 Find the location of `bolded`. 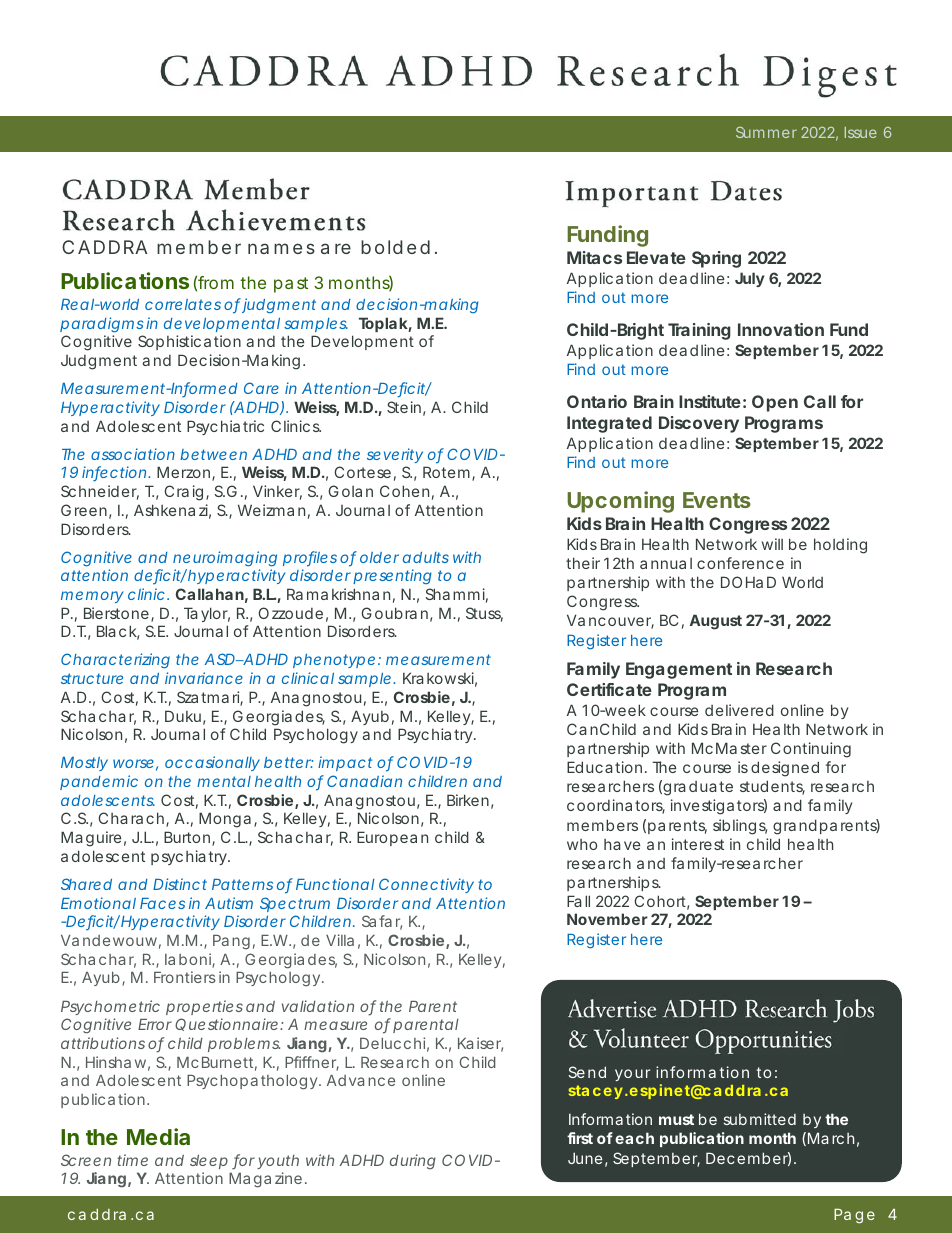

bolded is located at coordinates (395, 247).
